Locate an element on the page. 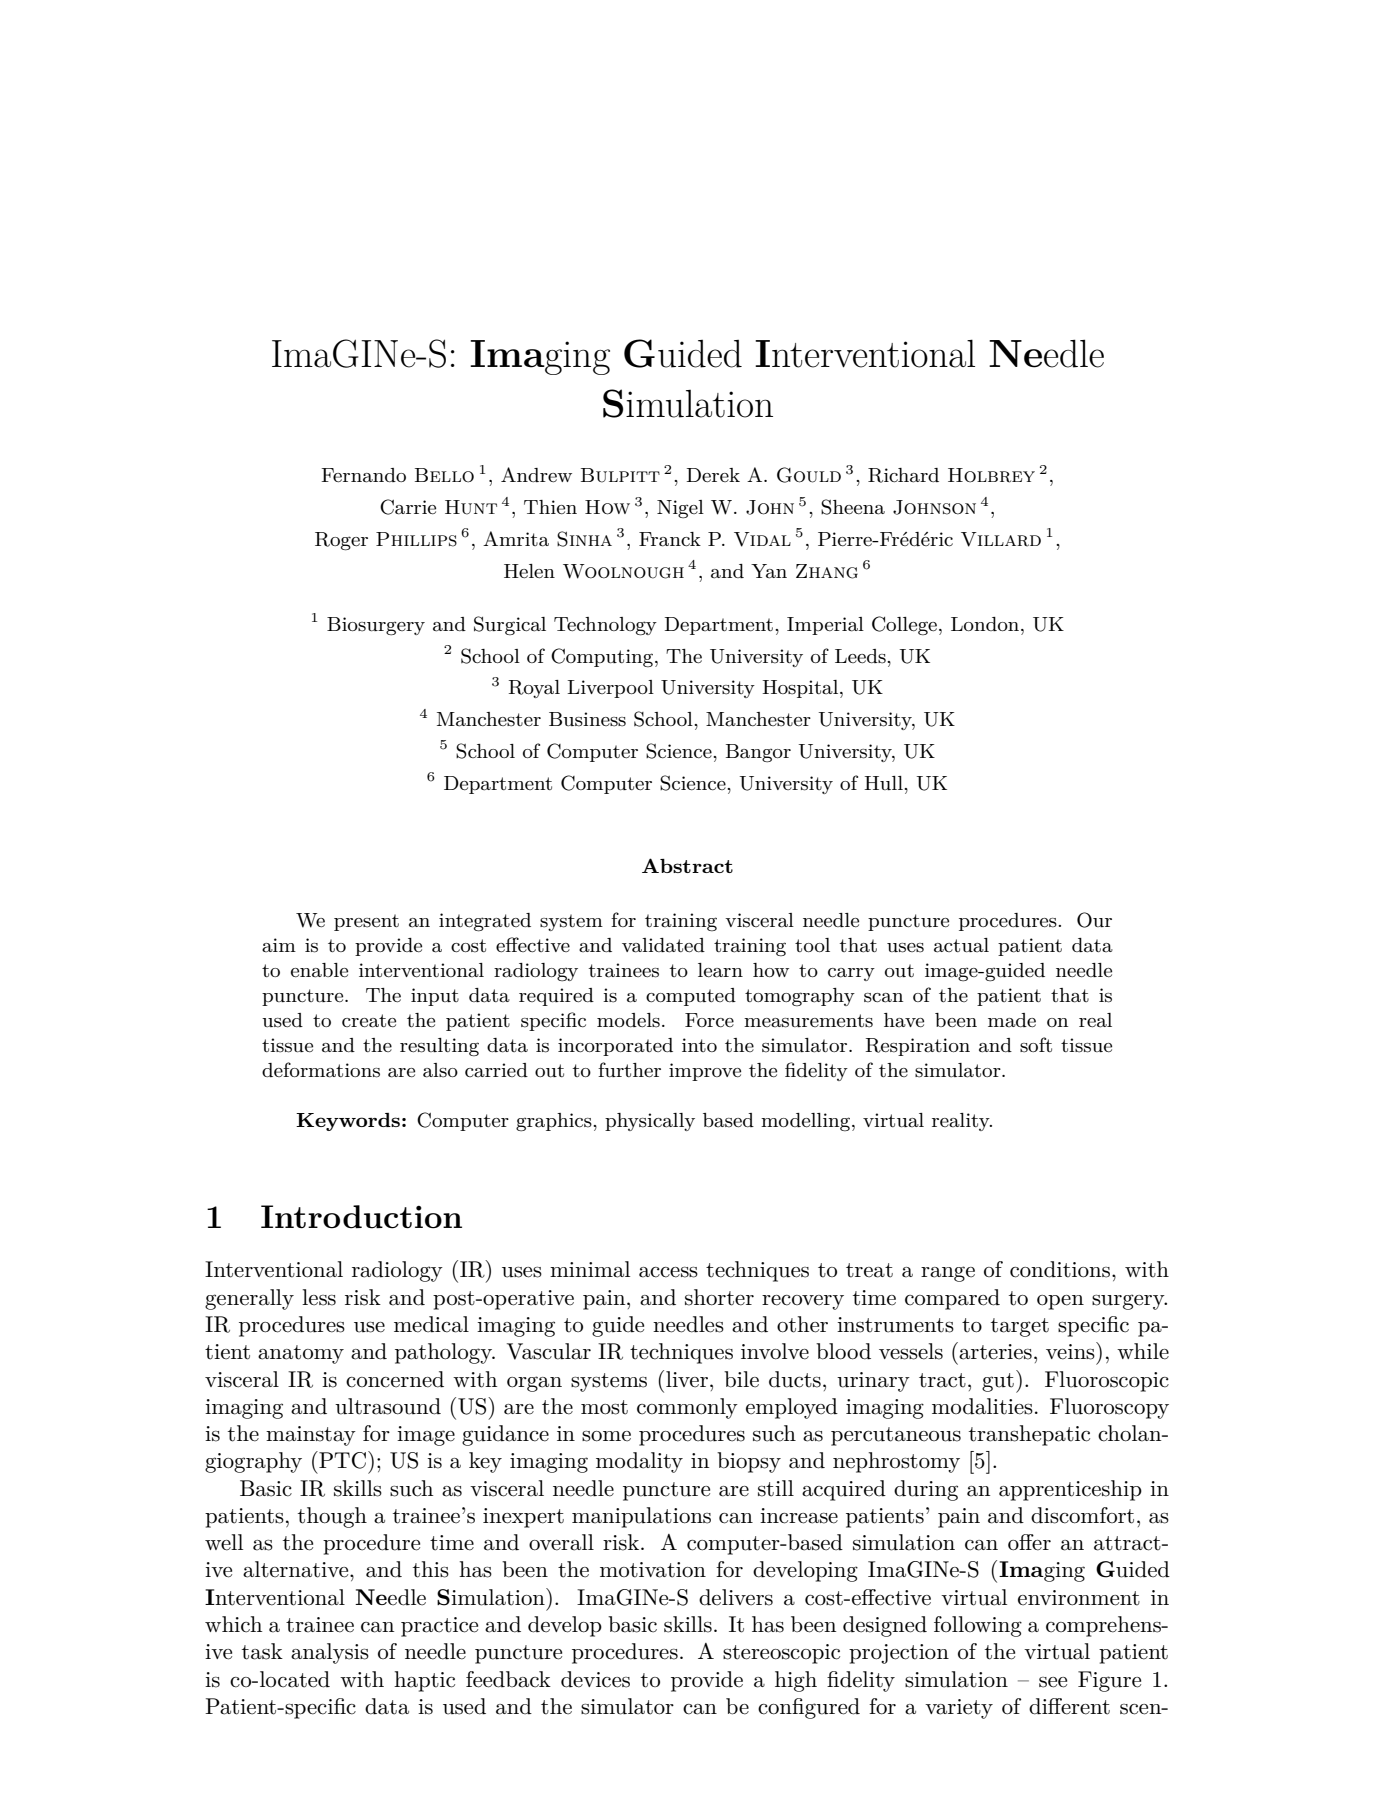 This image has height=1807, width=1396. commonly is located at coordinates (687, 1408).
